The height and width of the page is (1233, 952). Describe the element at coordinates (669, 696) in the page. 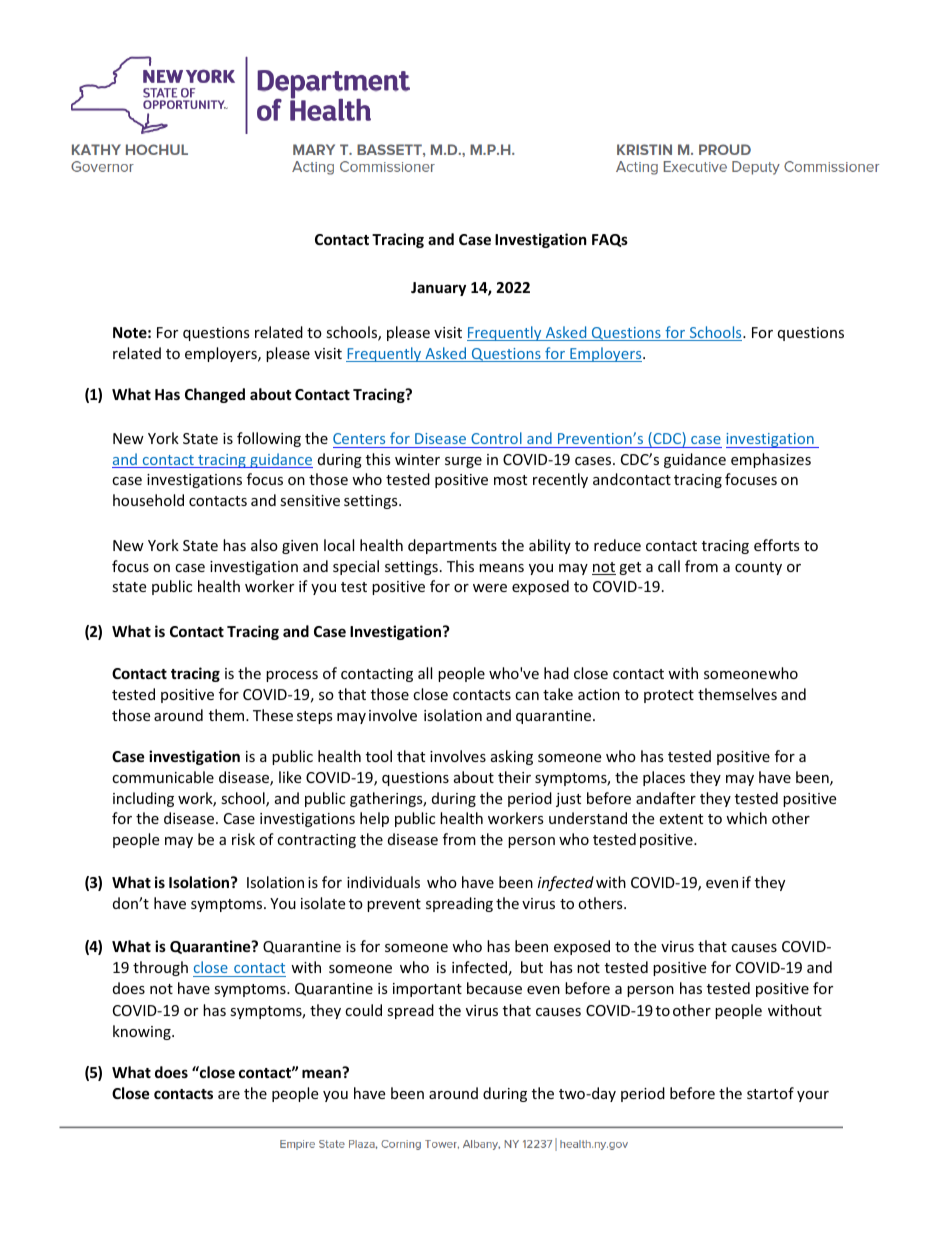

I see `protect` at that location.
